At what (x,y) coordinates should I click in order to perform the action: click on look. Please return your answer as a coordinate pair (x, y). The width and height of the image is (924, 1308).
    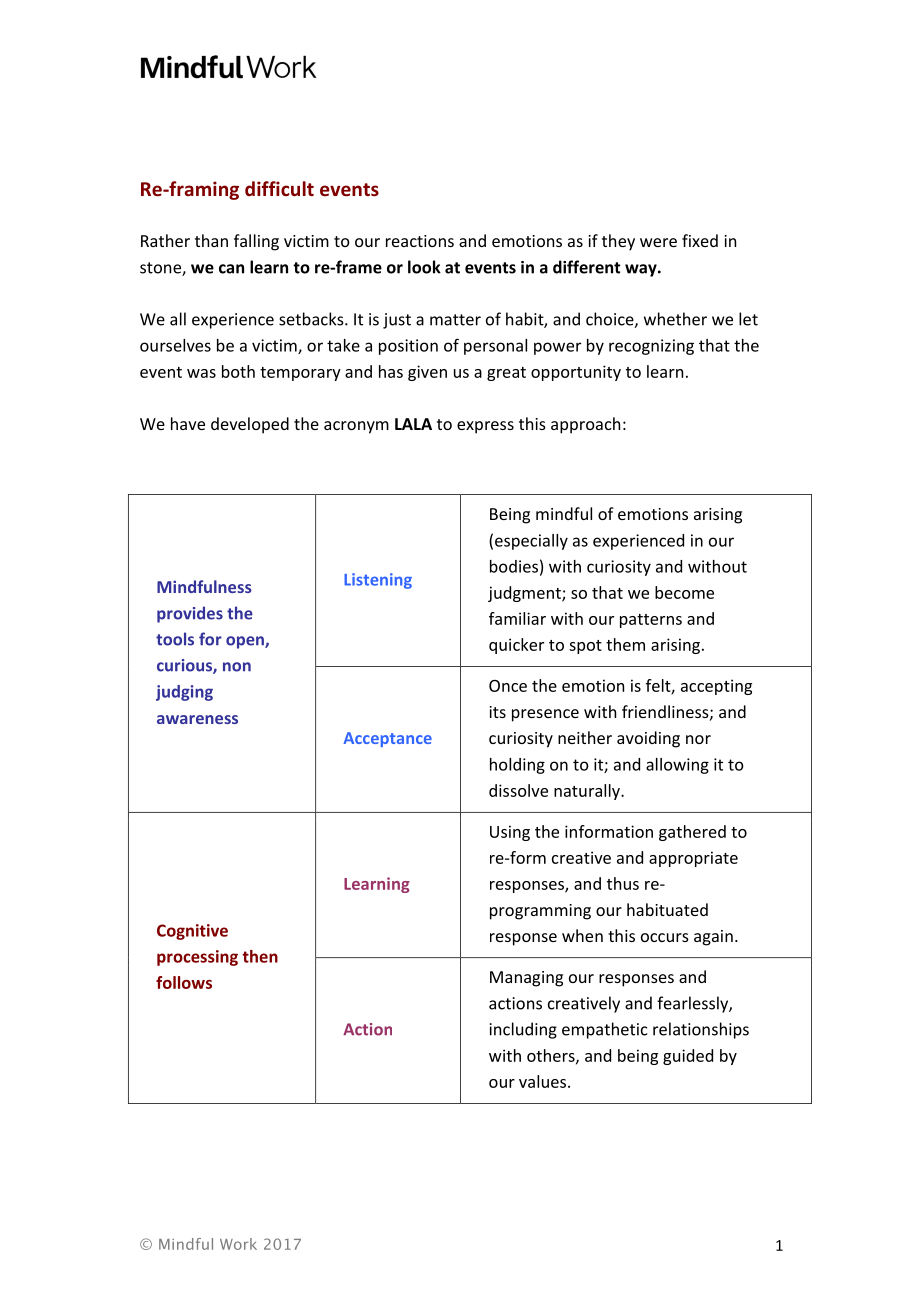
    Looking at the image, I should click on (424, 267).
